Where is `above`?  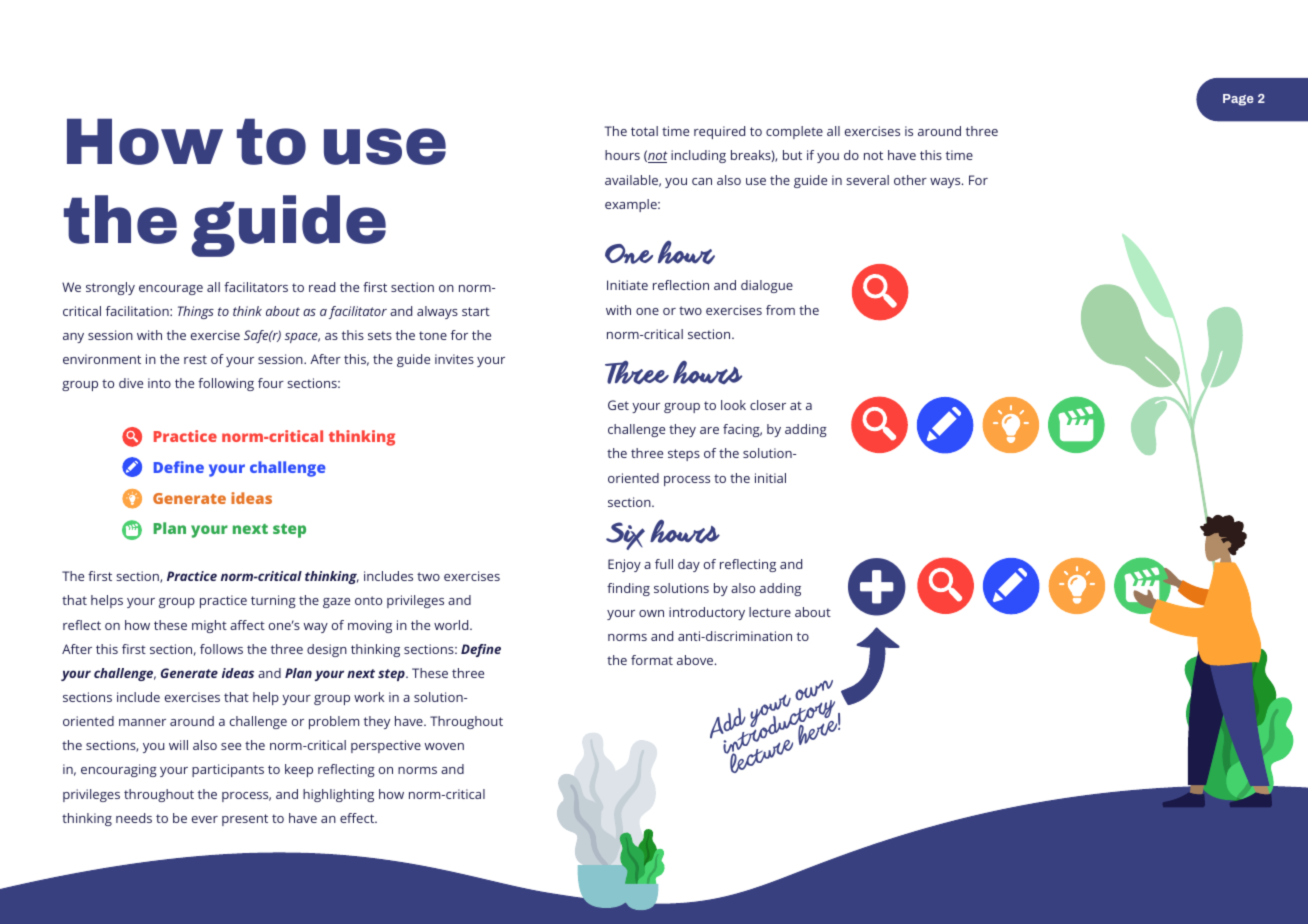 above is located at coordinates (696, 660).
